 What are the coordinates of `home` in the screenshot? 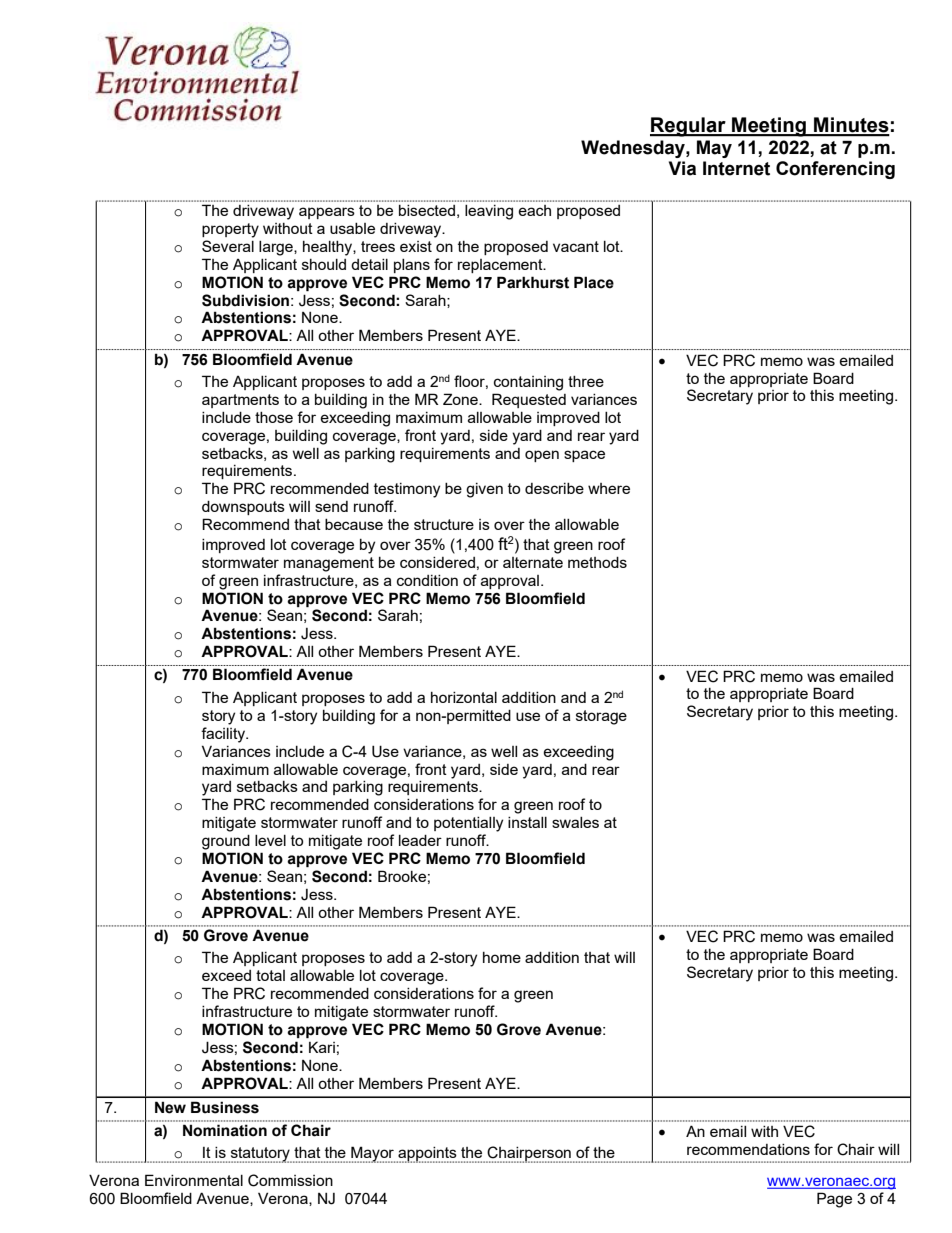 It's located at (502, 957).
